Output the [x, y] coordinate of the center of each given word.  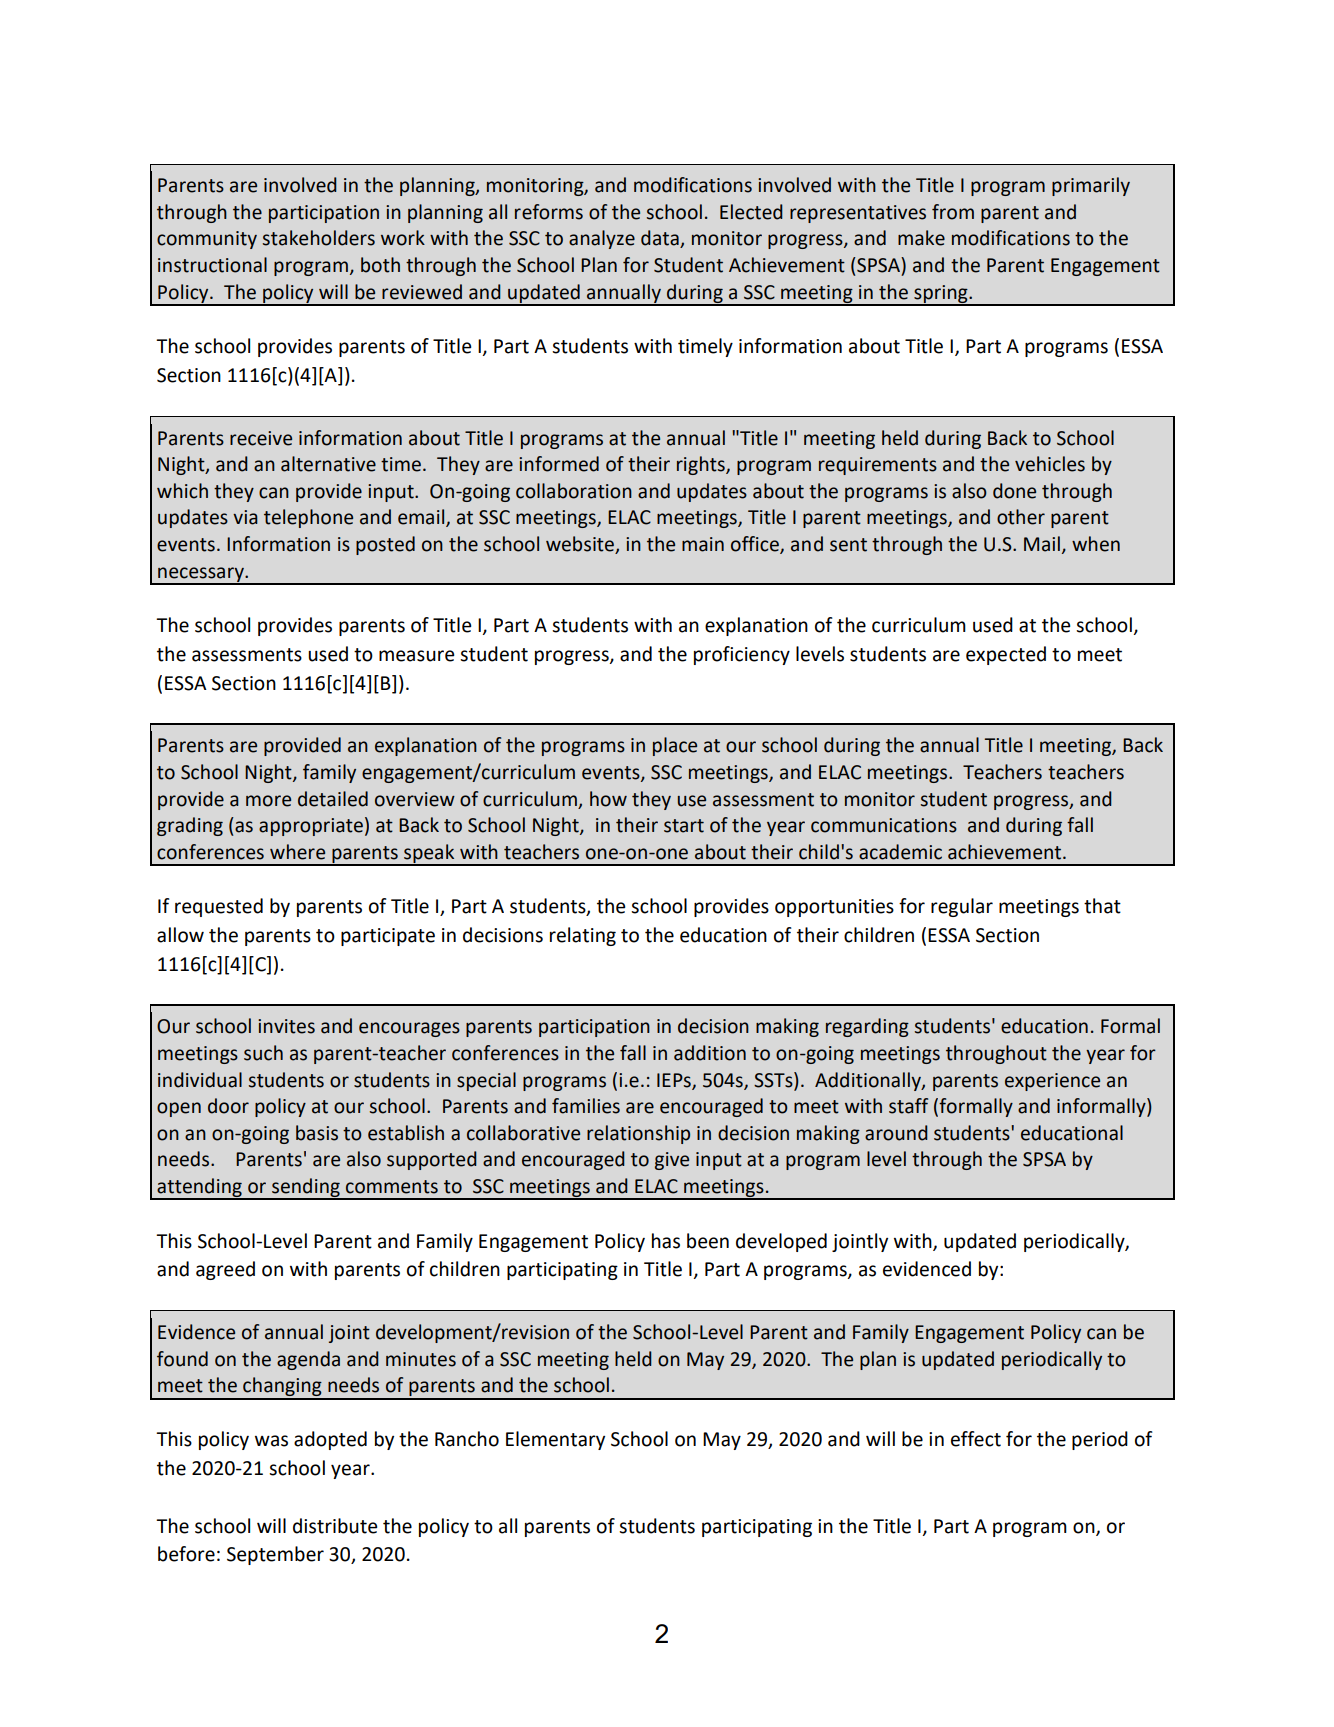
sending [306, 1188]
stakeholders [319, 238]
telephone [308, 518]
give [672, 1161]
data [661, 239]
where [297, 852]
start [684, 826]
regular [962, 907]
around [896, 1133]
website [581, 545]
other [1021, 517]
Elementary [555, 1440]
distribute [335, 1526]
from [953, 212]
